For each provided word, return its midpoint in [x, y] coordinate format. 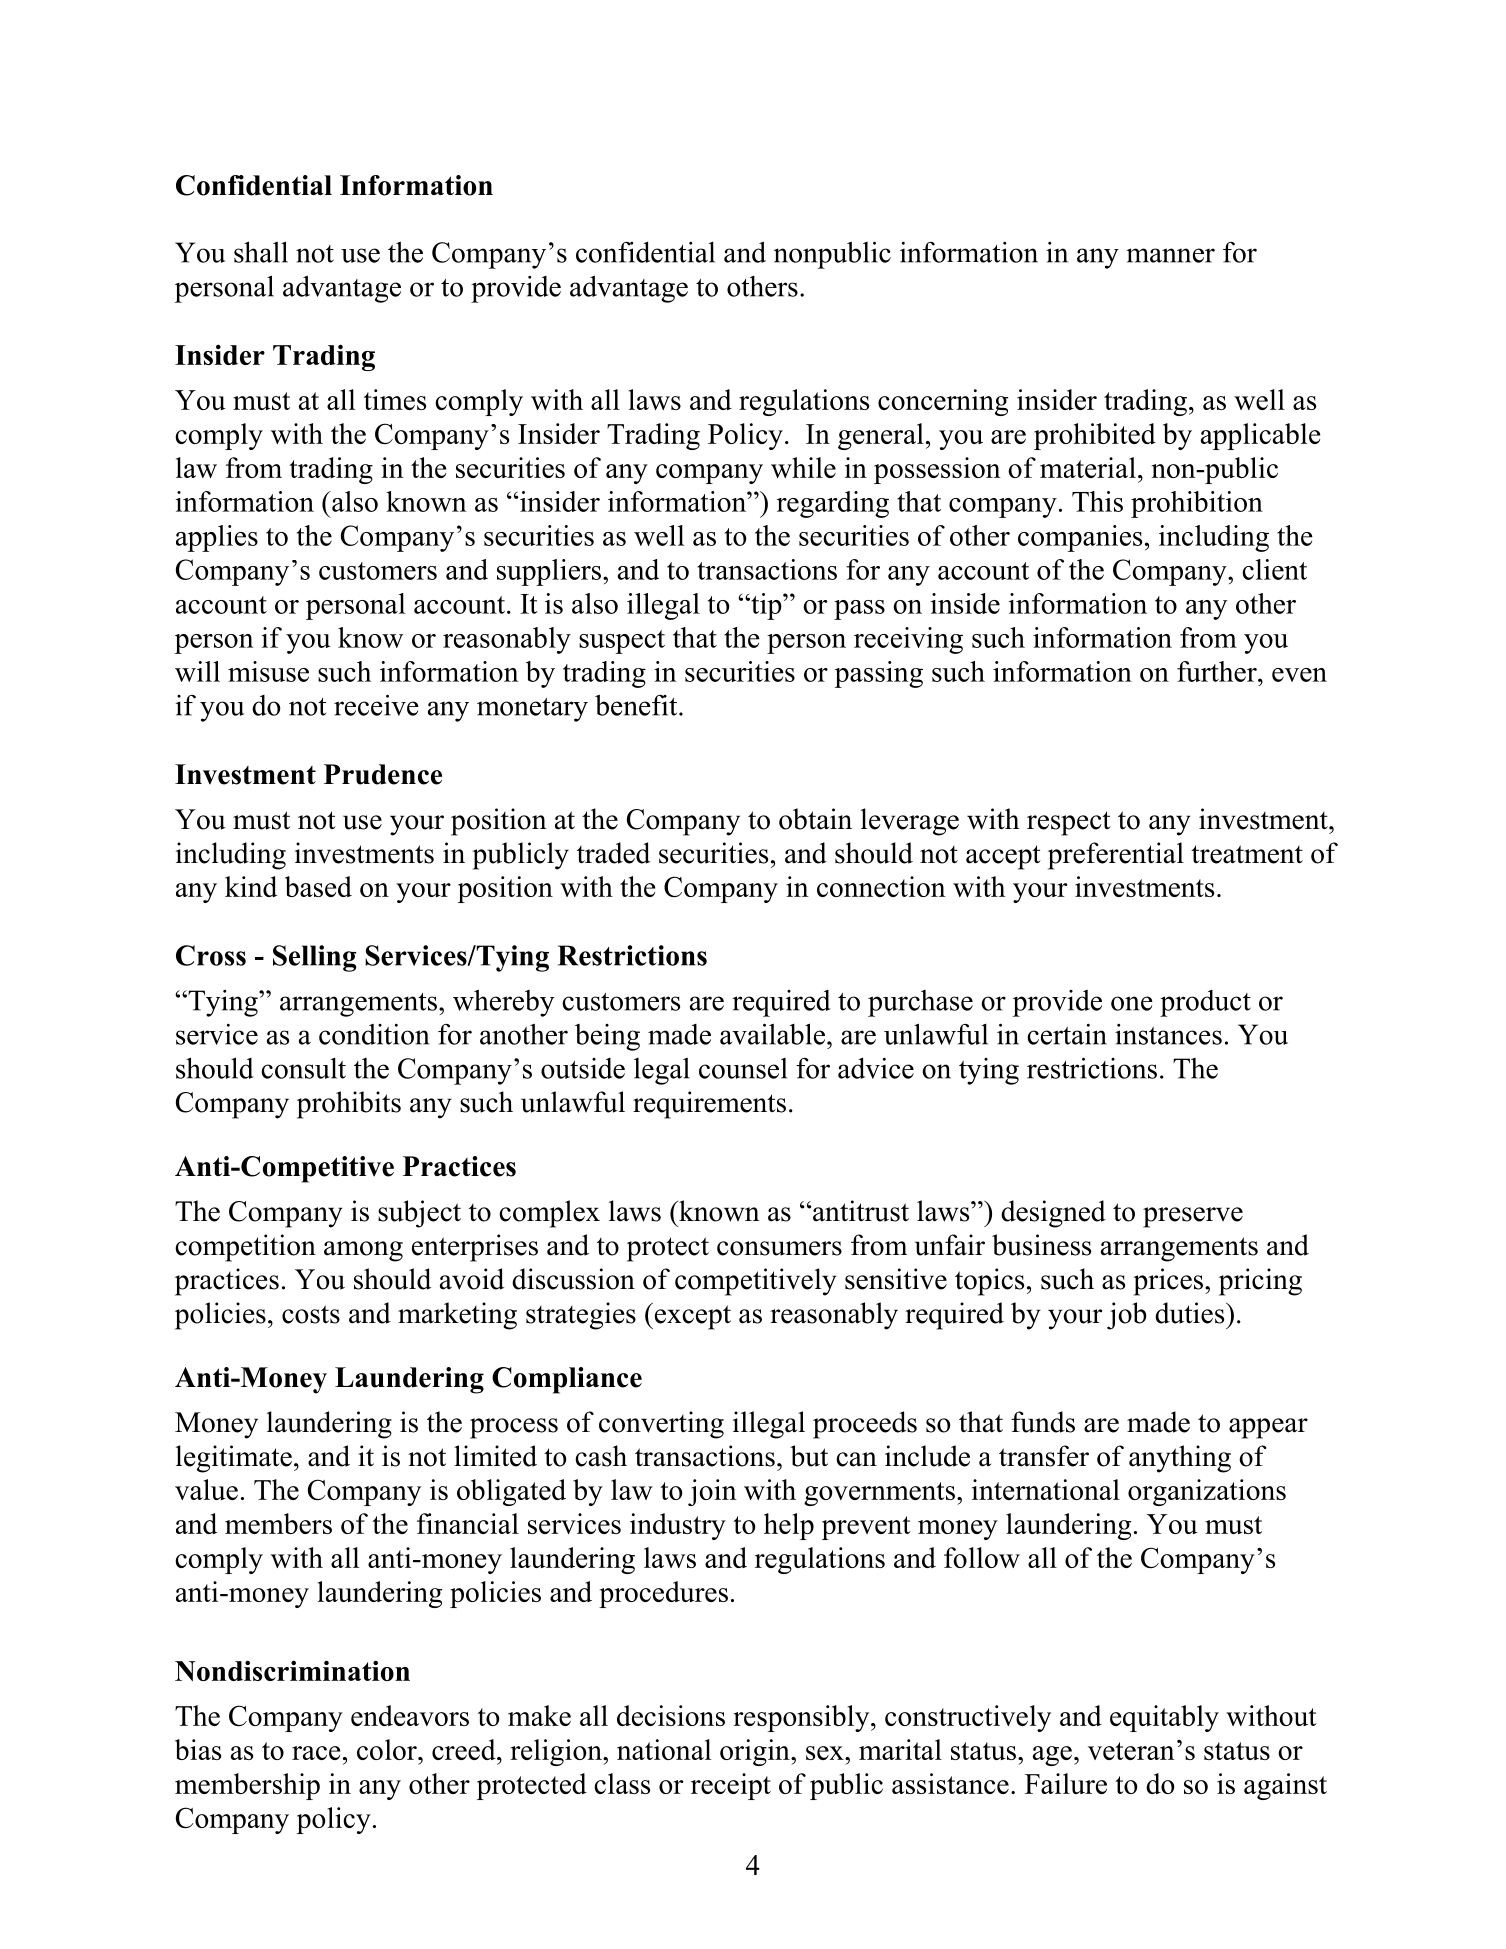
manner [1170, 255]
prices [1168, 1282]
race [316, 1753]
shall [261, 252]
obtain [815, 819]
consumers [779, 1248]
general [881, 436]
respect [1069, 823]
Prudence [383, 774]
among [363, 1251]
